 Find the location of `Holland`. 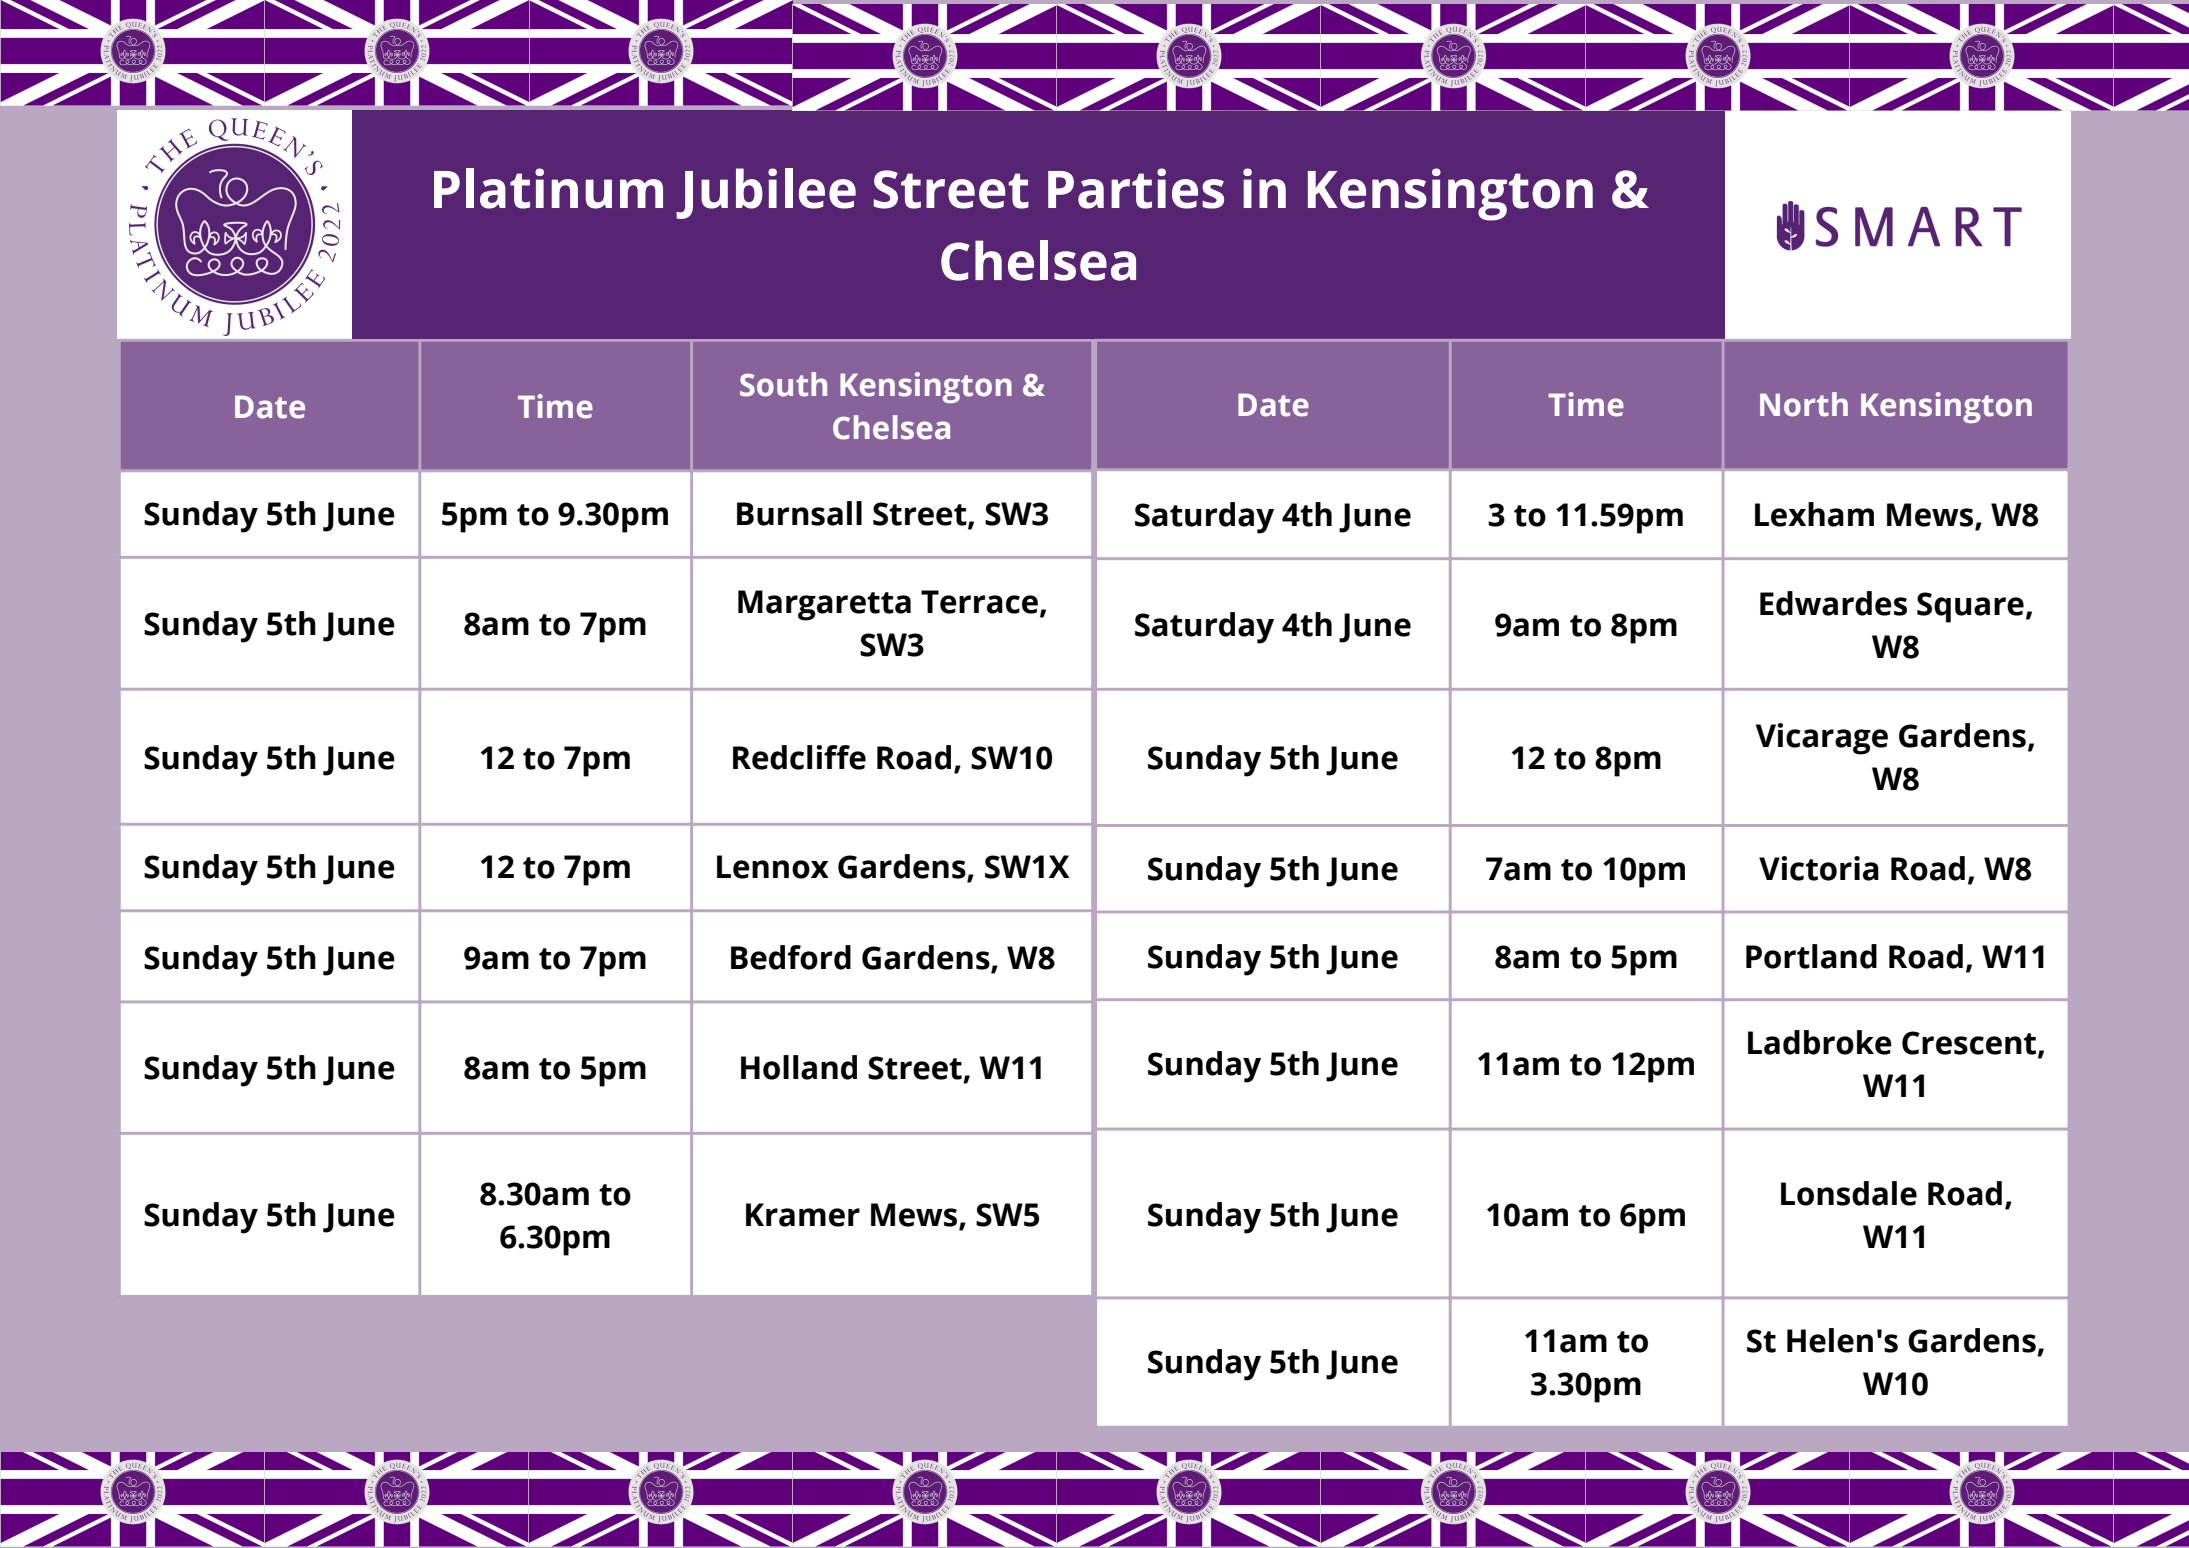

Holland is located at coordinates (799, 1067).
